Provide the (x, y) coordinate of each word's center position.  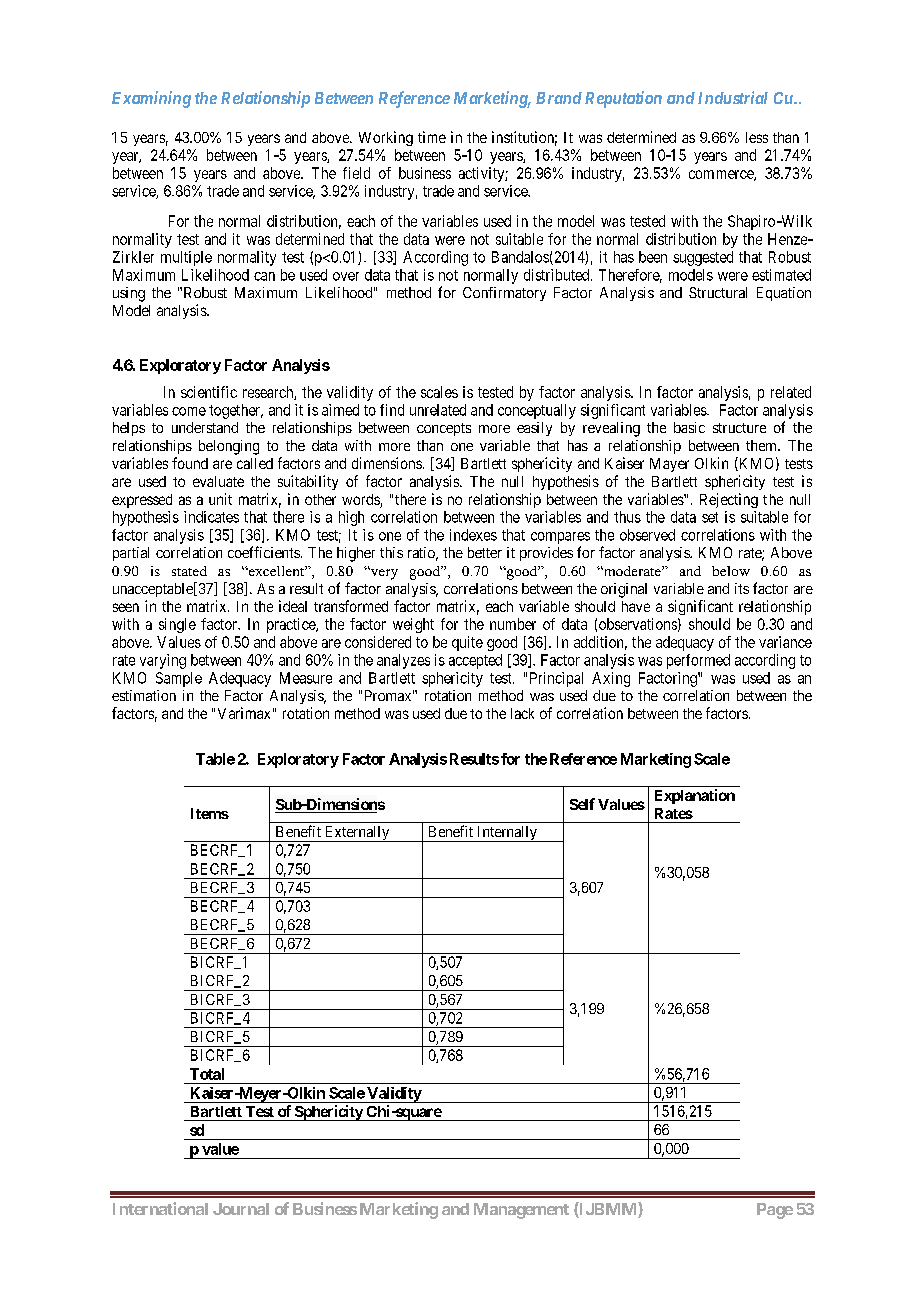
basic (689, 427)
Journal (241, 1209)
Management (521, 1211)
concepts (444, 429)
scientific (209, 392)
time (432, 137)
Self (582, 804)
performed (698, 661)
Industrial (733, 97)
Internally (507, 834)
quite (467, 643)
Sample (179, 679)
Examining (151, 99)
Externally (357, 834)
